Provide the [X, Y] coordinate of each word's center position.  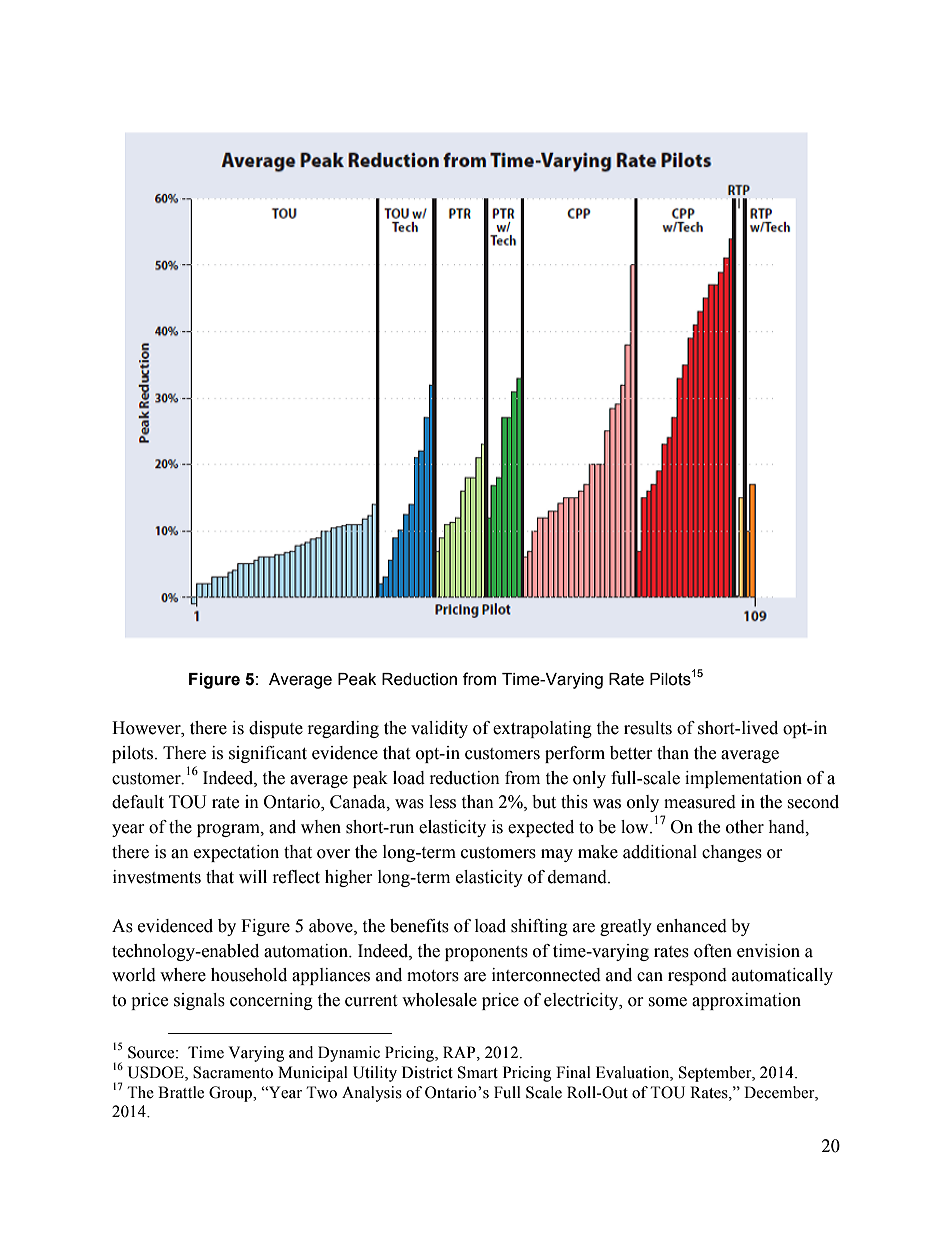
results [648, 728]
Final [573, 1072]
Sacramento [233, 1072]
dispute [276, 729]
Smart [478, 1072]
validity [439, 729]
